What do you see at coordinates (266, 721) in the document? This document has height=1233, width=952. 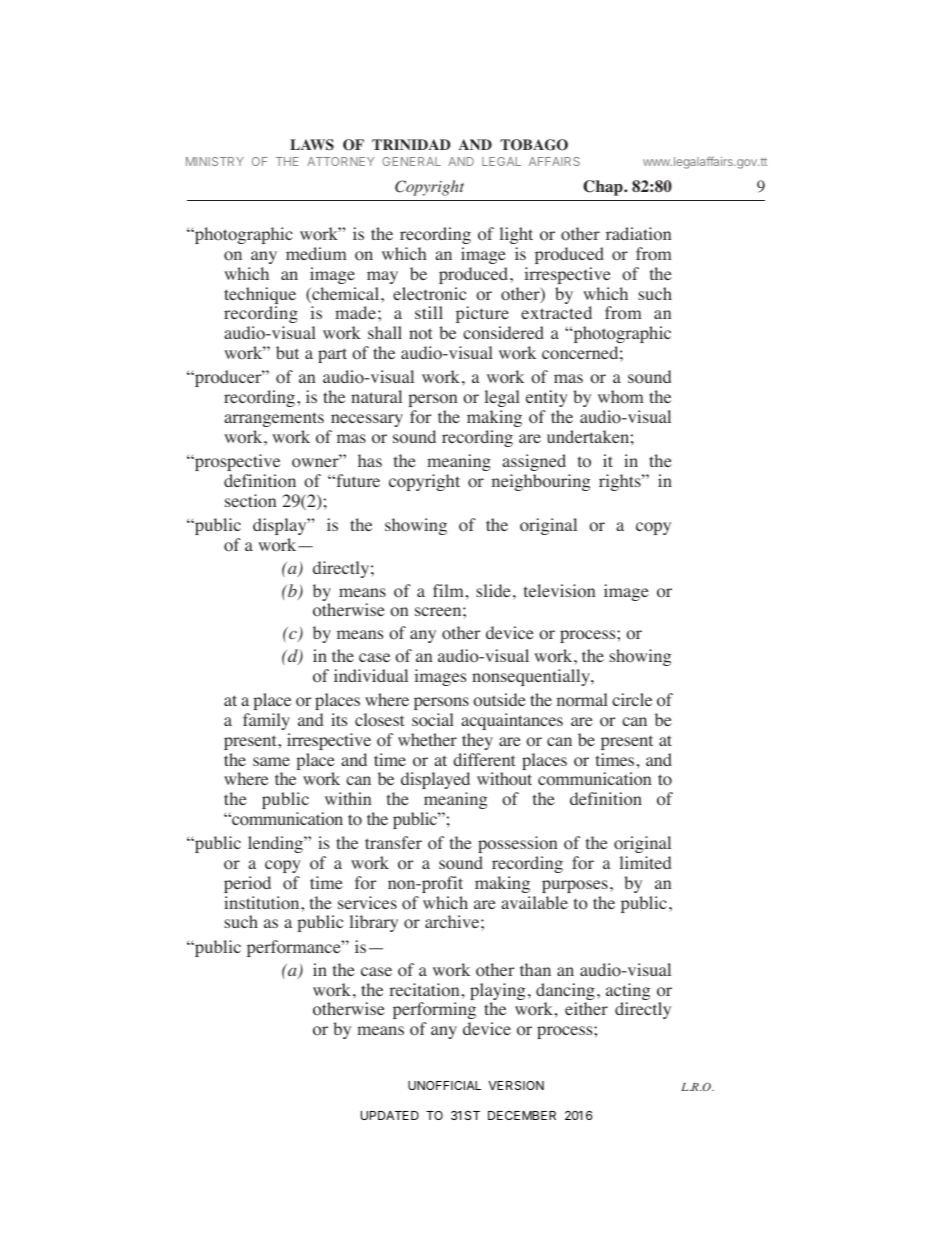 I see `family` at bounding box center [266, 721].
